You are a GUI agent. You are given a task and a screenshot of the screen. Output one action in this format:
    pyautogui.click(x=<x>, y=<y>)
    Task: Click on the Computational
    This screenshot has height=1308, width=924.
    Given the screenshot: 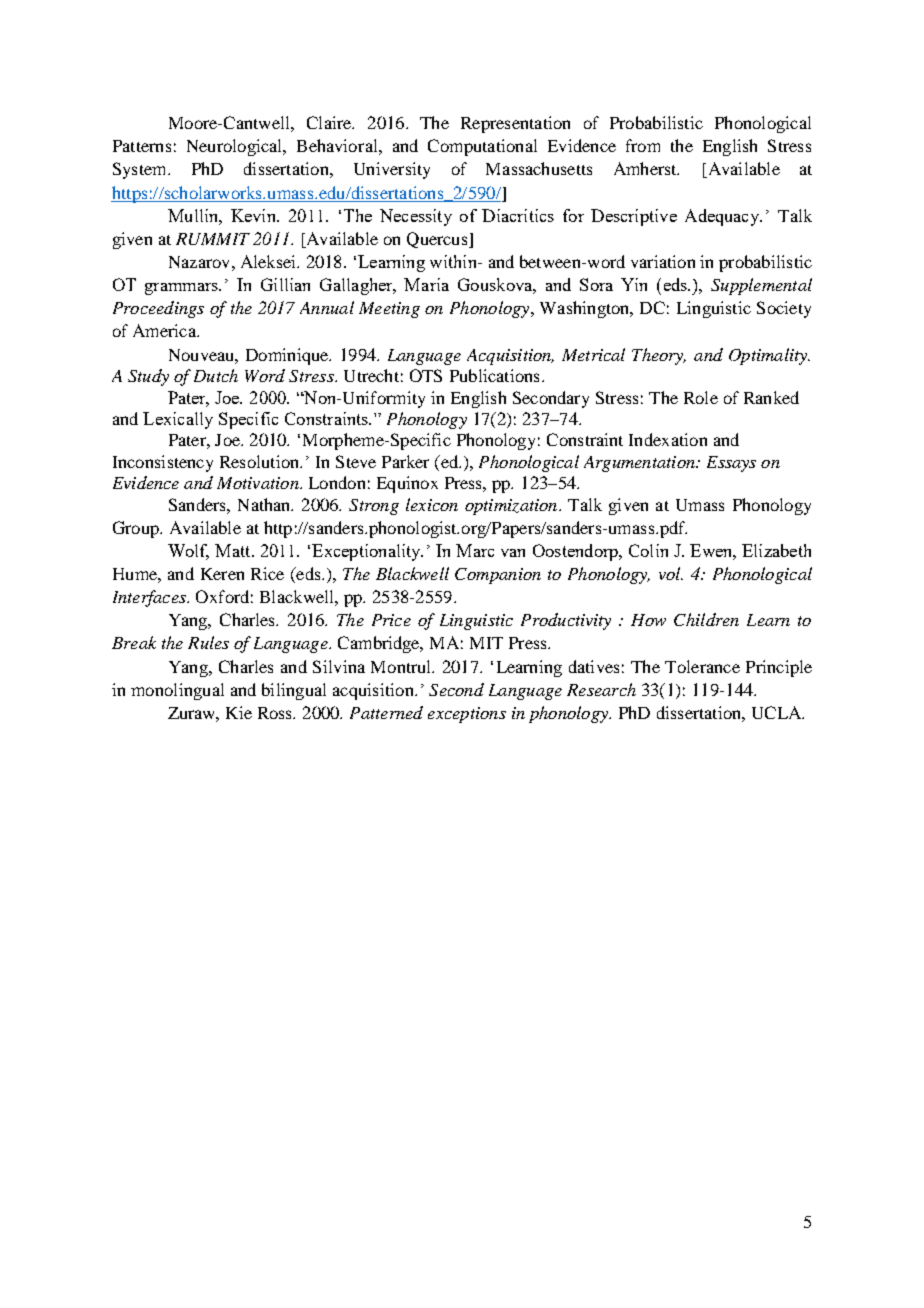 What is the action you would take?
    pyautogui.click(x=482, y=147)
